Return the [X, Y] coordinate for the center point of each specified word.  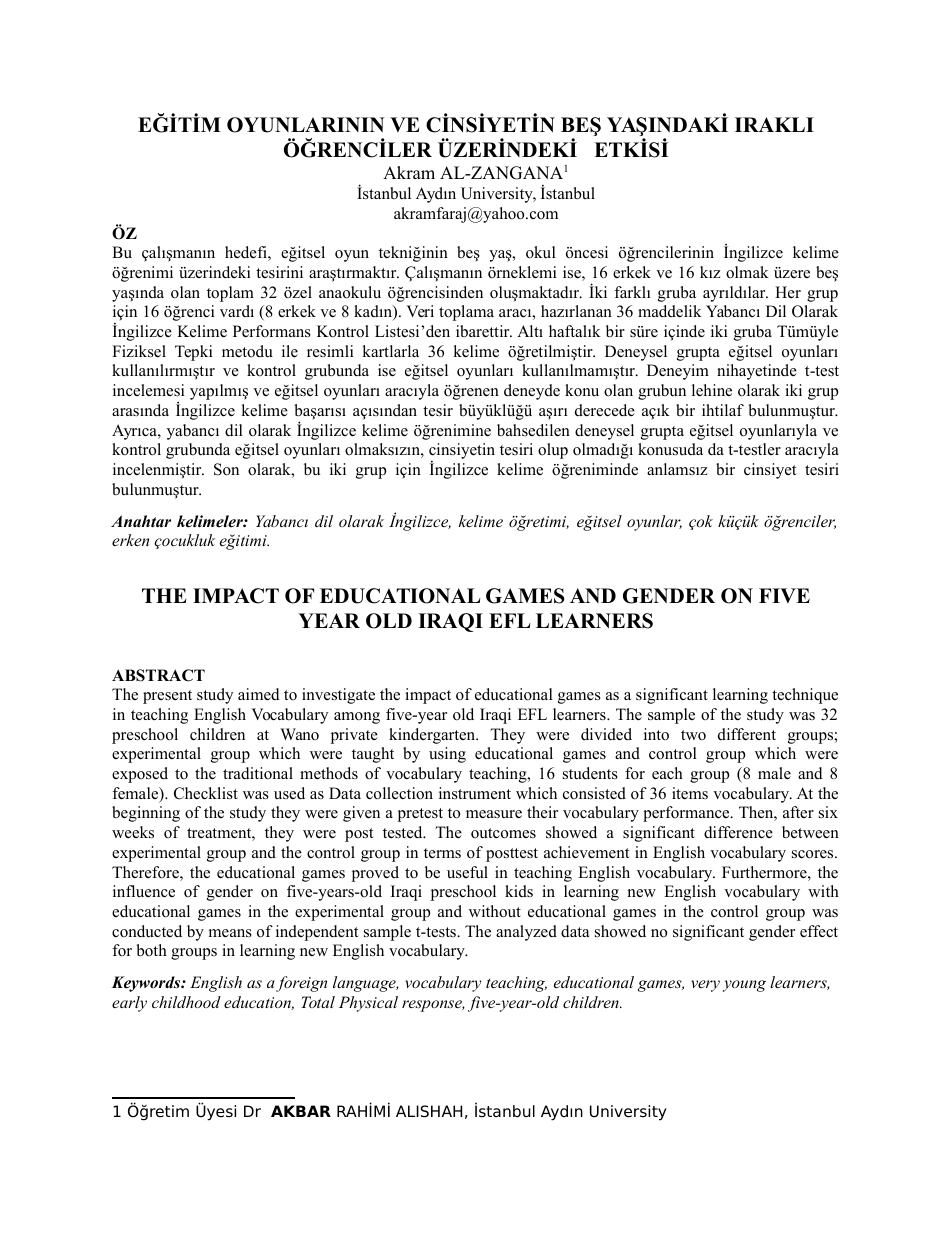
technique [805, 696]
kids [519, 891]
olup [553, 451]
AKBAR [301, 1111]
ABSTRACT [158, 675]
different [747, 734]
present [167, 697]
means [230, 933]
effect [819, 931]
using [447, 755]
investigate [338, 696]
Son [226, 469]
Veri [420, 311]
